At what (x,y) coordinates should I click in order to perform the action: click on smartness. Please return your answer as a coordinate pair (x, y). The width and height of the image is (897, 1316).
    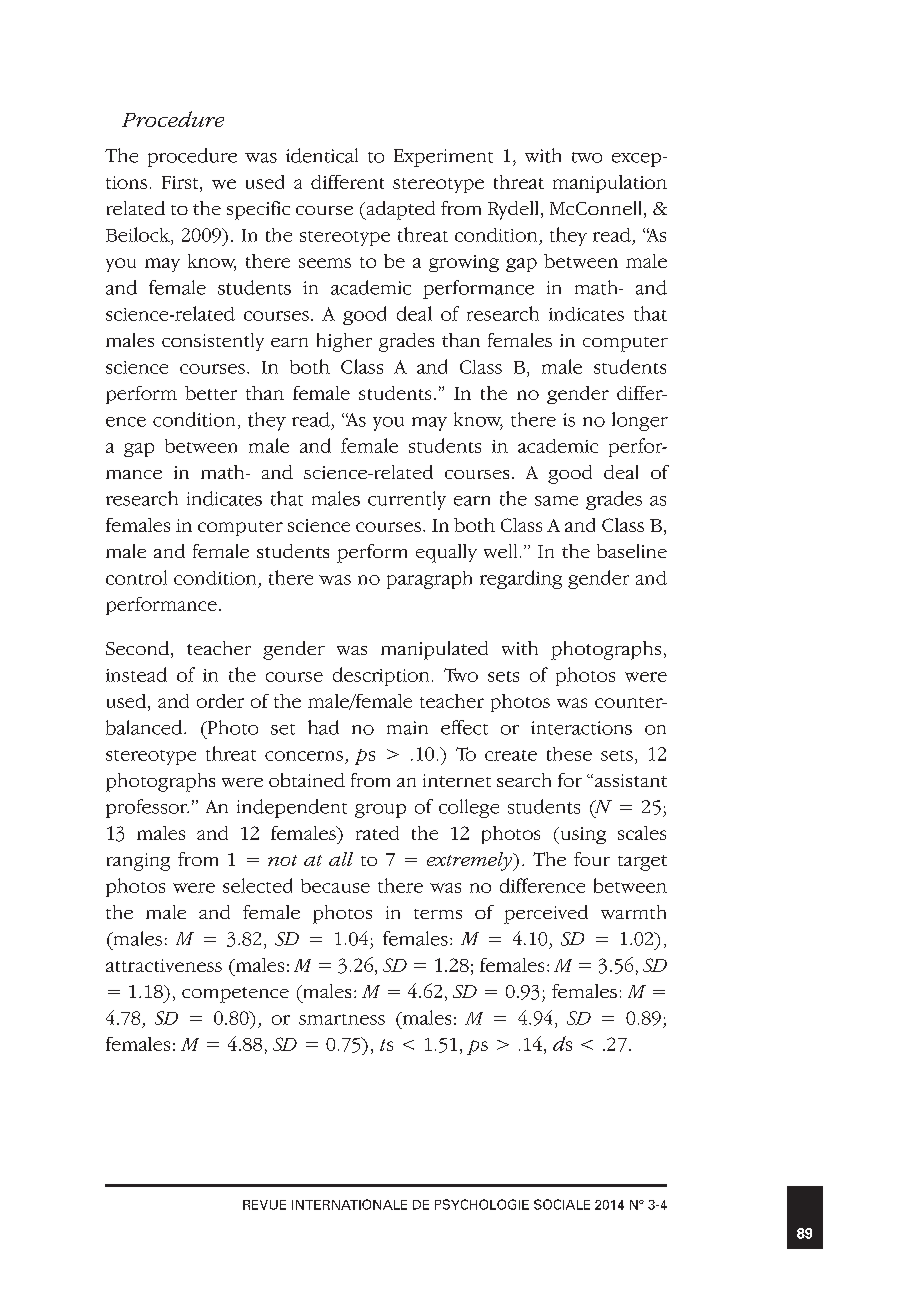
    Looking at the image, I should click on (342, 1019).
